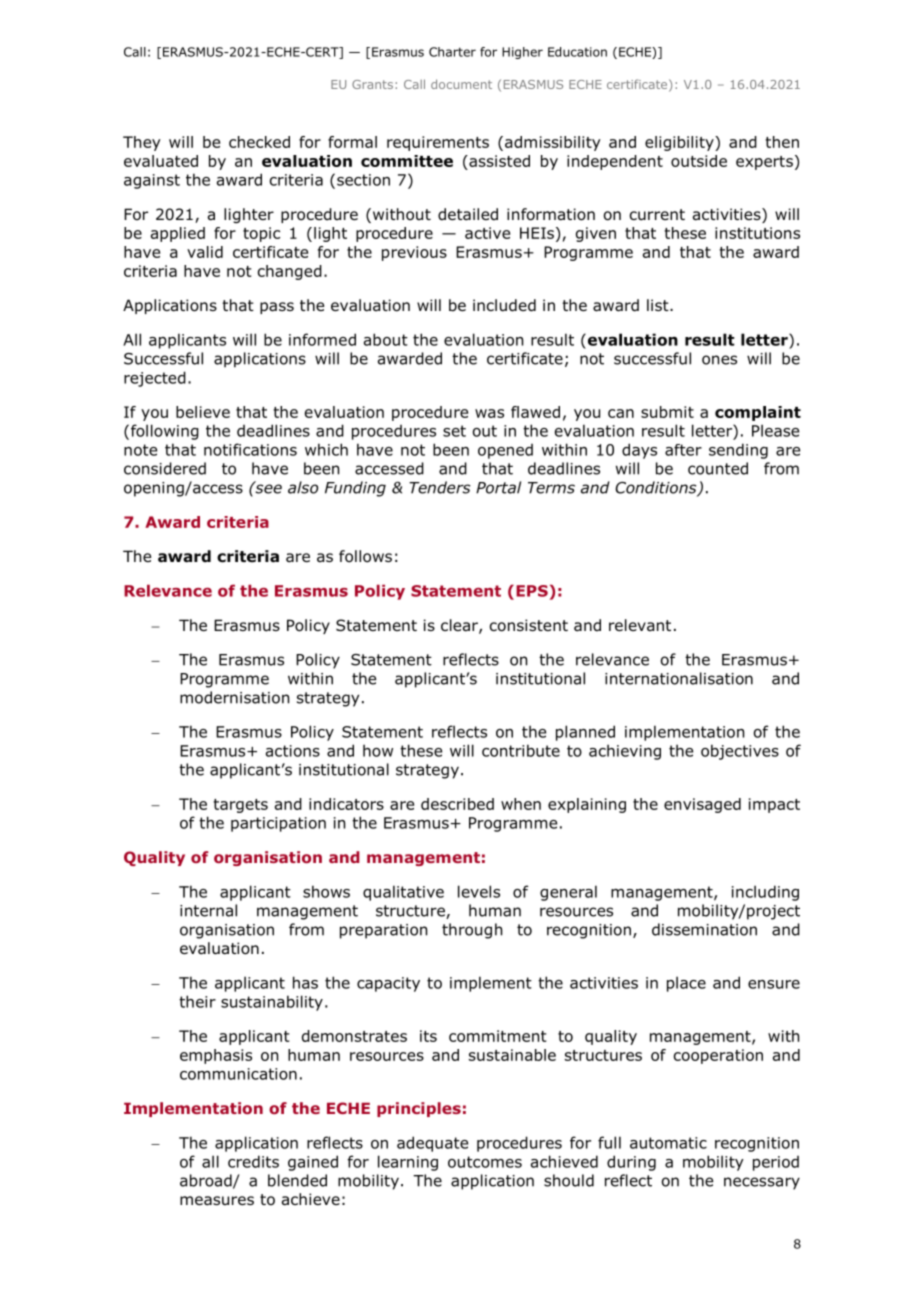 This image has width=924, height=1308. What do you see at coordinates (203, 412) in the image?
I see `believe` at bounding box center [203, 412].
